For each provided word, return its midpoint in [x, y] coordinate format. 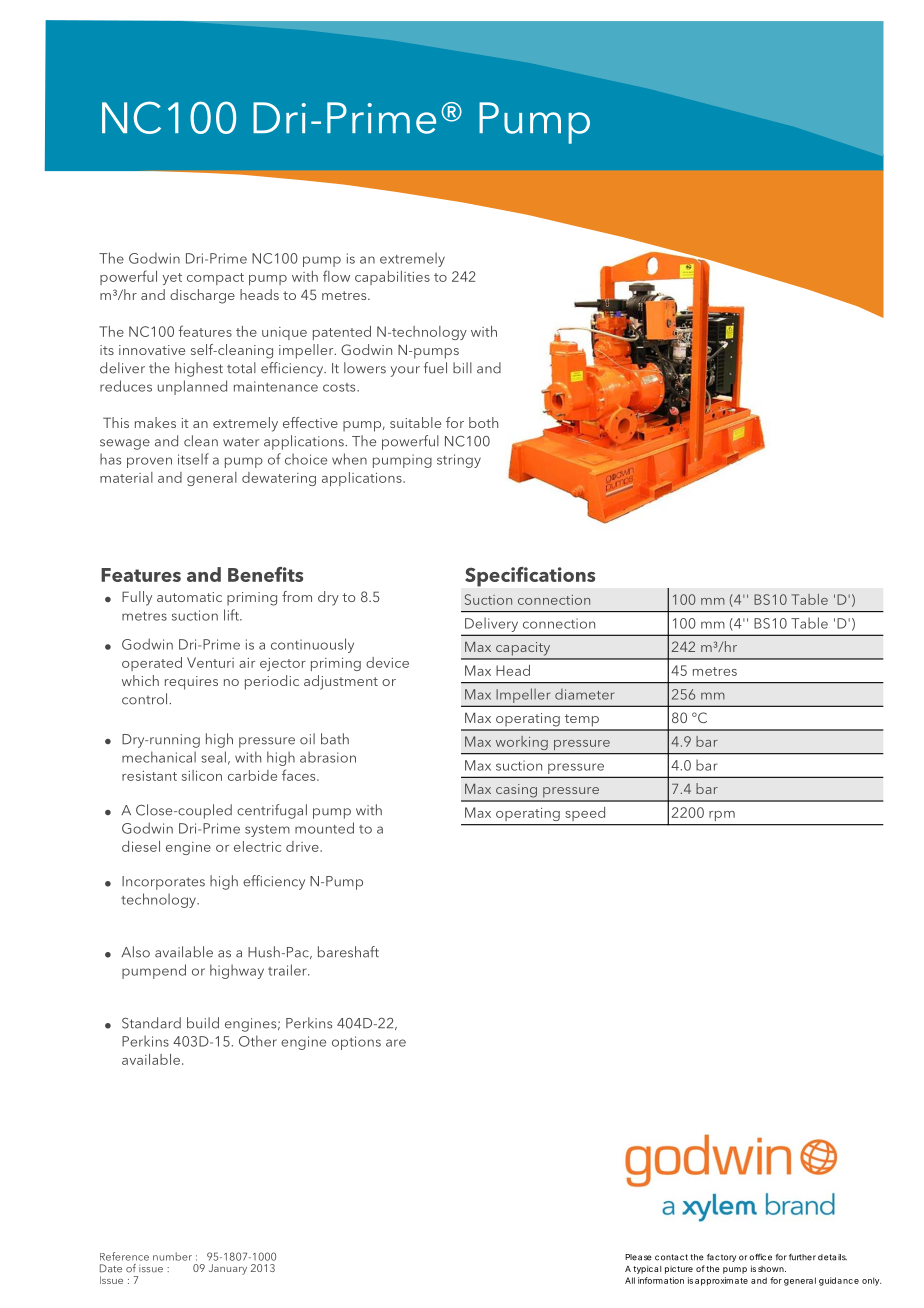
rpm [722, 816]
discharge [202, 296]
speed [585, 814]
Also [135, 952]
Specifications [530, 577]
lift [232, 615]
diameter [584, 694]
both [483, 422]
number [172, 1256]
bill [462, 368]
